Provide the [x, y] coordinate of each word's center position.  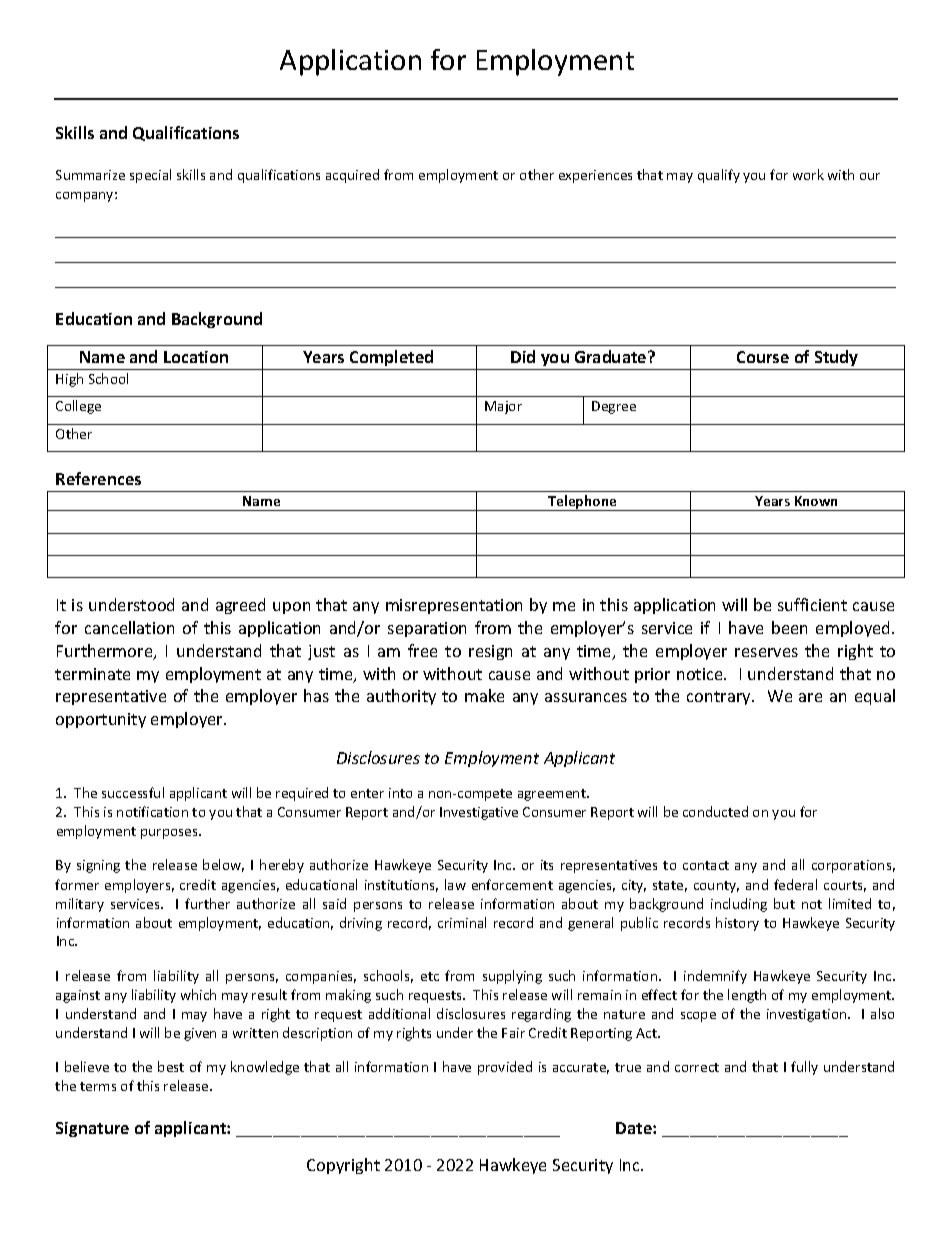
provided [505, 1068]
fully [804, 1068]
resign [490, 652]
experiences [595, 176]
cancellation [129, 627]
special [150, 176]
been [789, 627]
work [808, 174]
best [171, 1066]
